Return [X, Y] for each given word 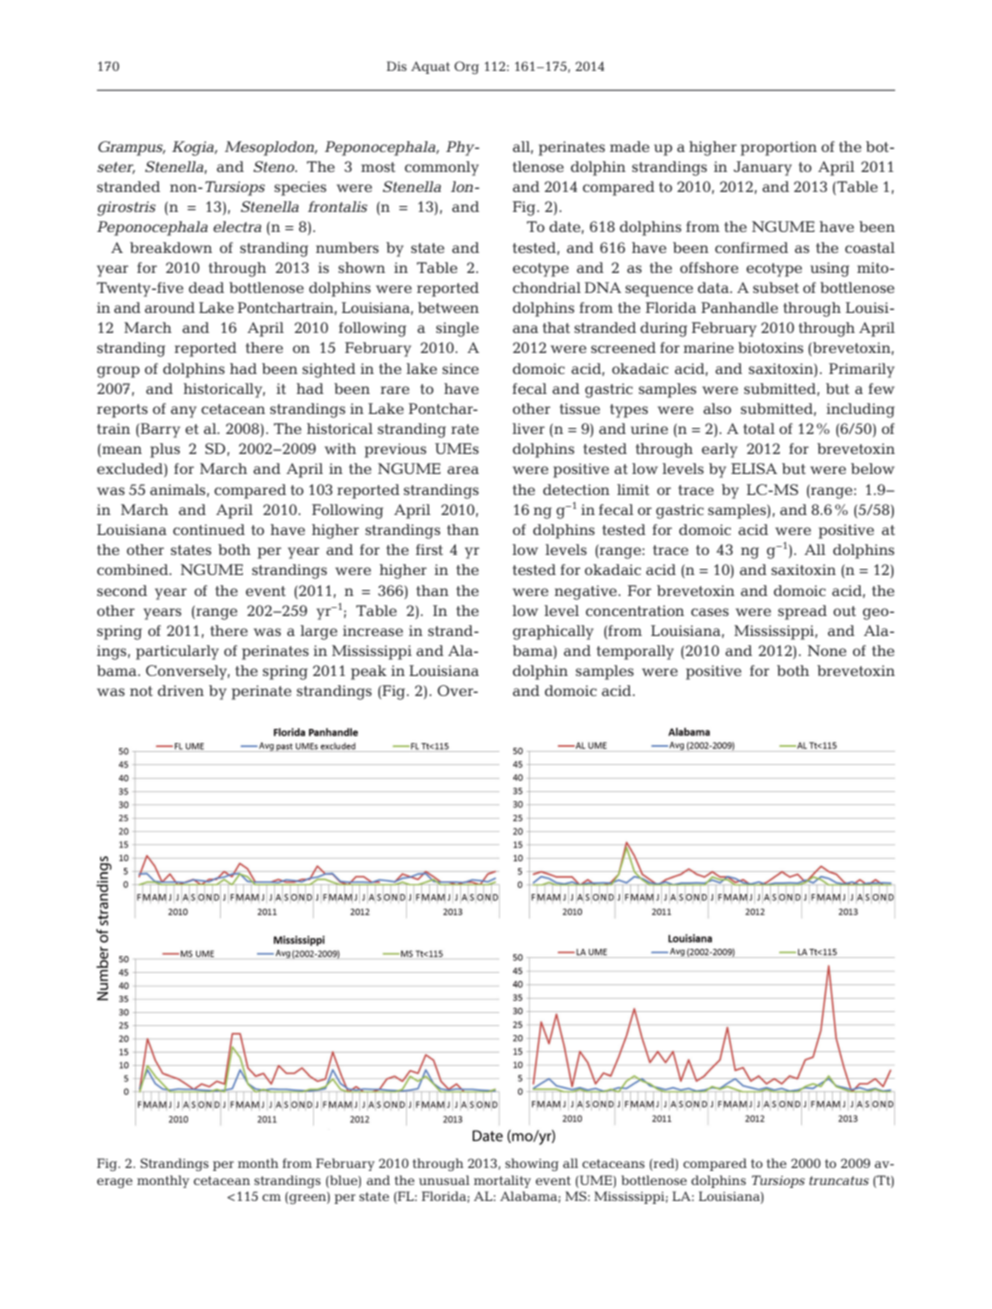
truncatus [839, 1180]
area [463, 470]
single [457, 329]
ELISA [754, 468]
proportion [779, 148]
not [141, 691]
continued [209, 529]
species [300, 188]
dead [206, 287]
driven [181, 690]
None [827, 650]
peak [369, 672]
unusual [444, 1180]
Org [466, 67]
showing [532, 1164]
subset [776, 287]
